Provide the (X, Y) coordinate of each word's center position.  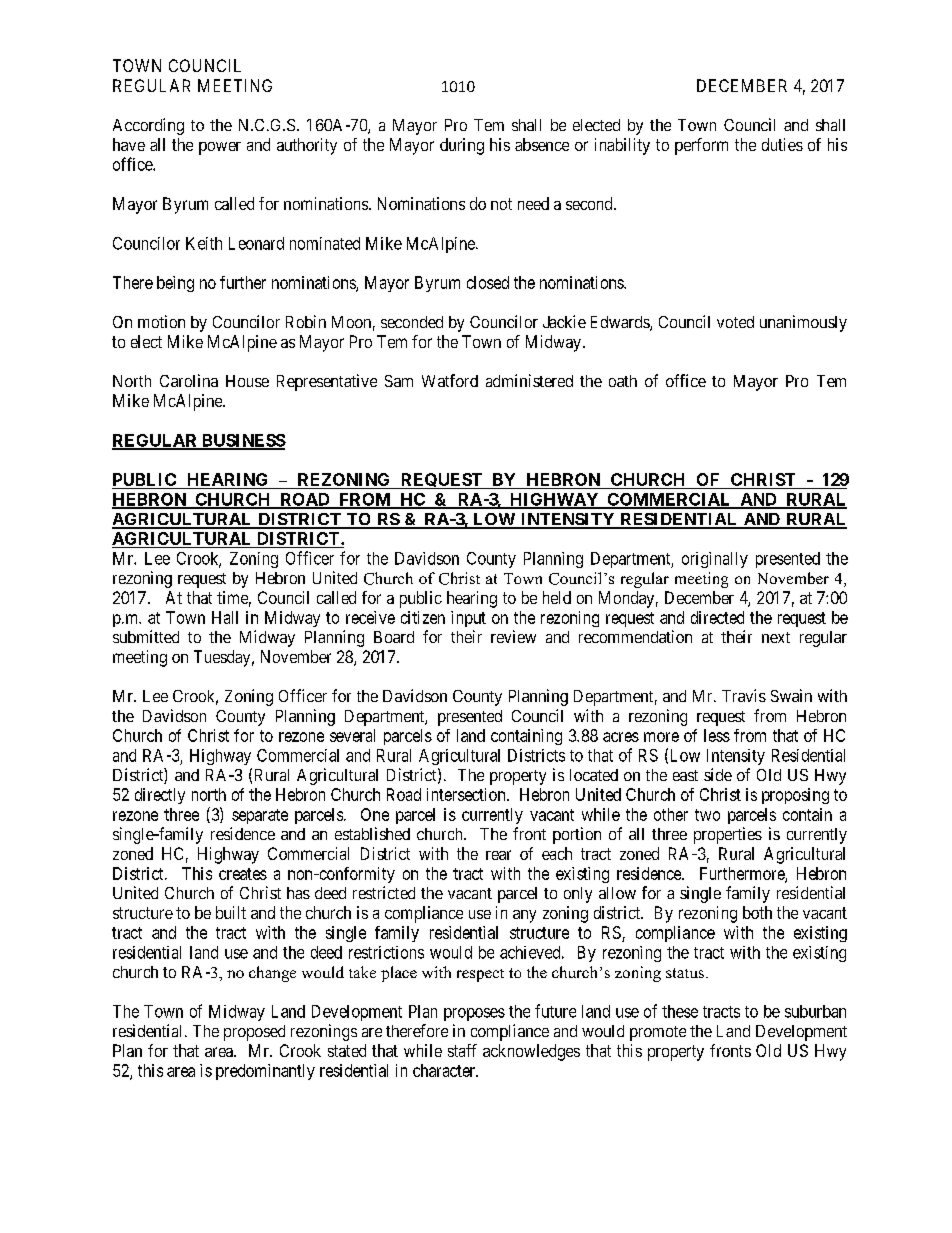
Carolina (189, 380)
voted (735, 322)
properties (728, 835)
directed (717, 617)
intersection (467, 794)
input (468, 619)
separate (260, 816)
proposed (254, 1033)
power (220, 148)
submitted (146, 636)
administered (529, 380)
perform (701, 146)
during (462, 146)
